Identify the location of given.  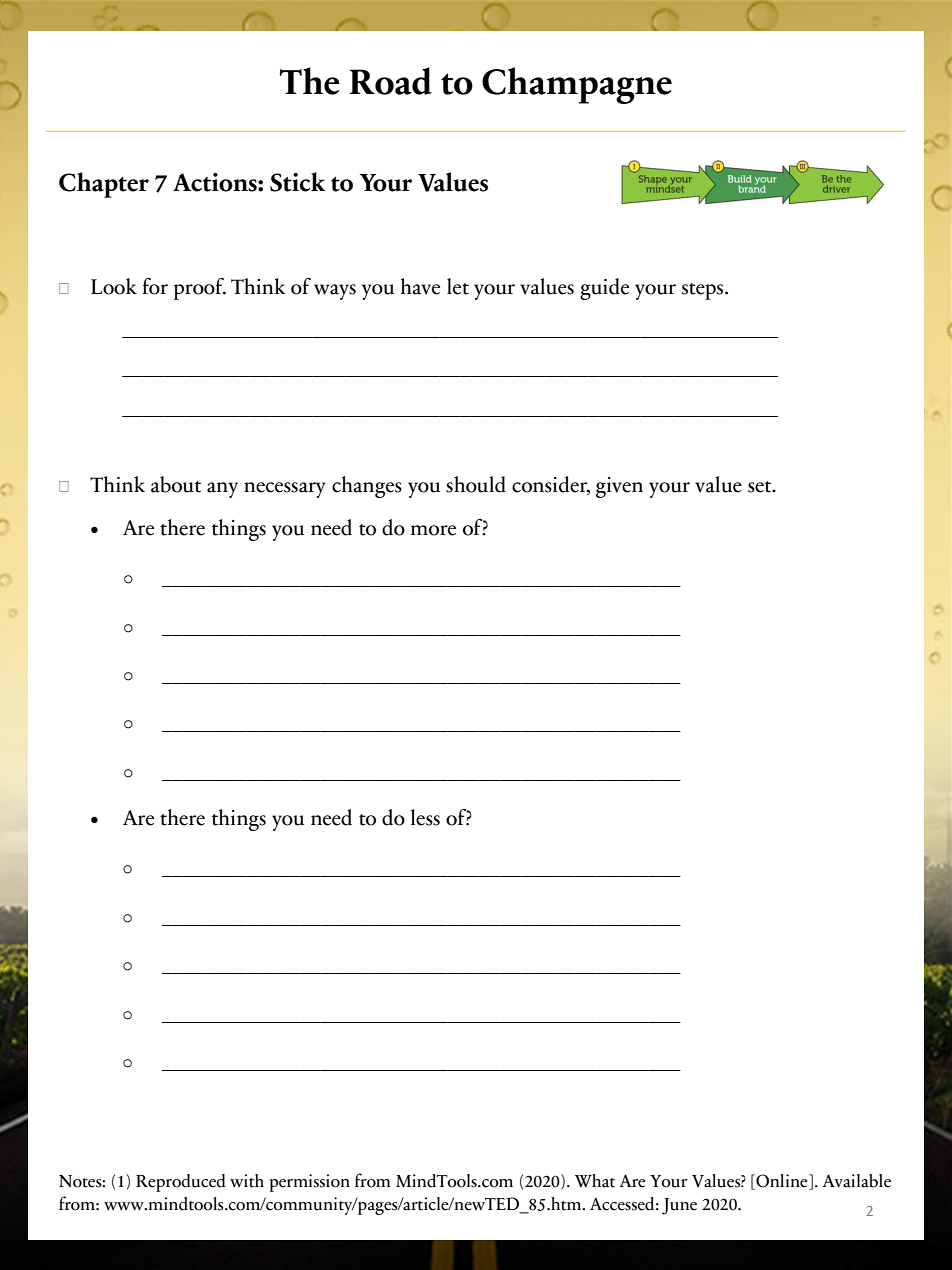
(619, 487).
